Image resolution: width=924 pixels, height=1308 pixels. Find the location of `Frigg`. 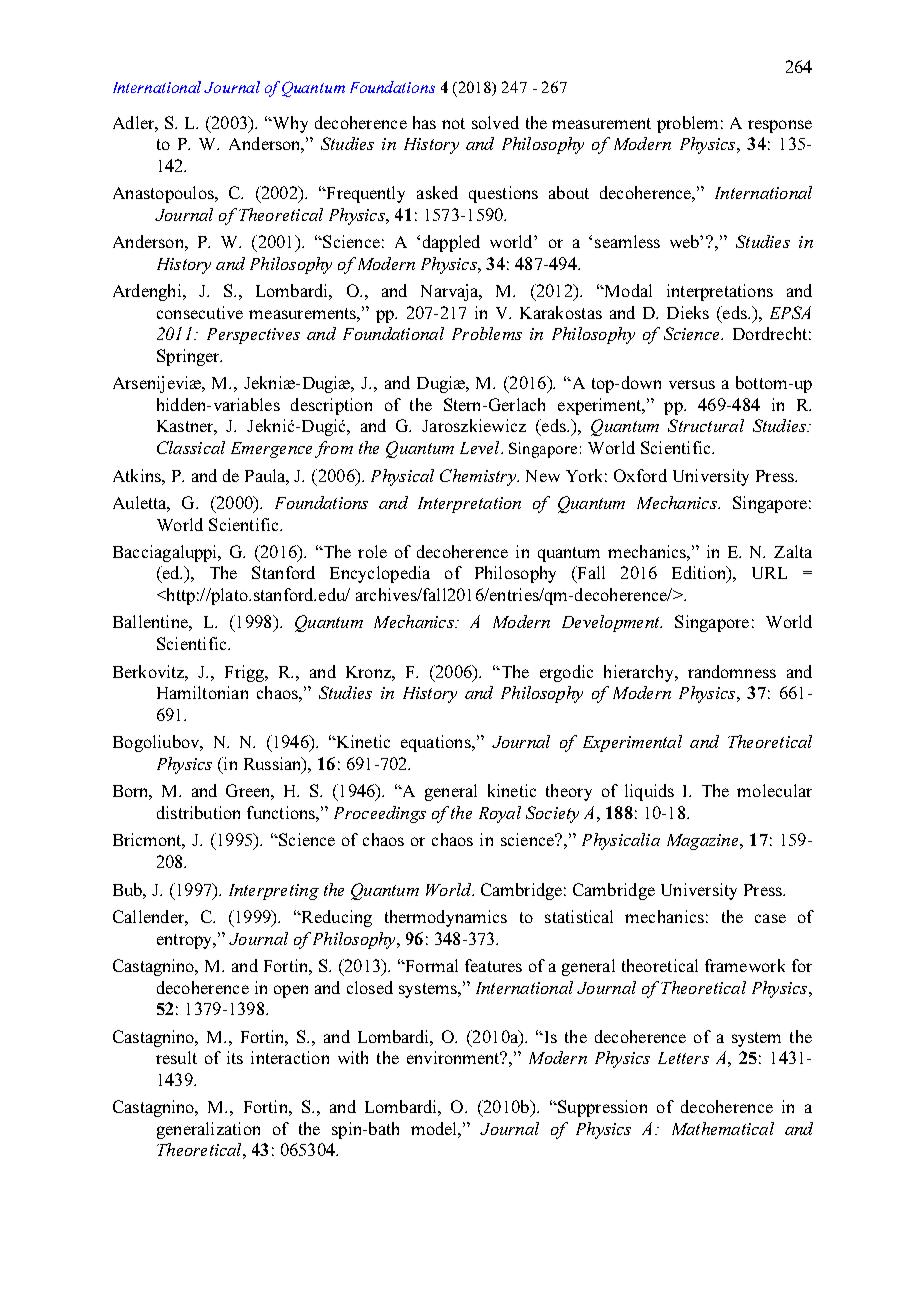

Frigg is located at coordinates (246, 673).
